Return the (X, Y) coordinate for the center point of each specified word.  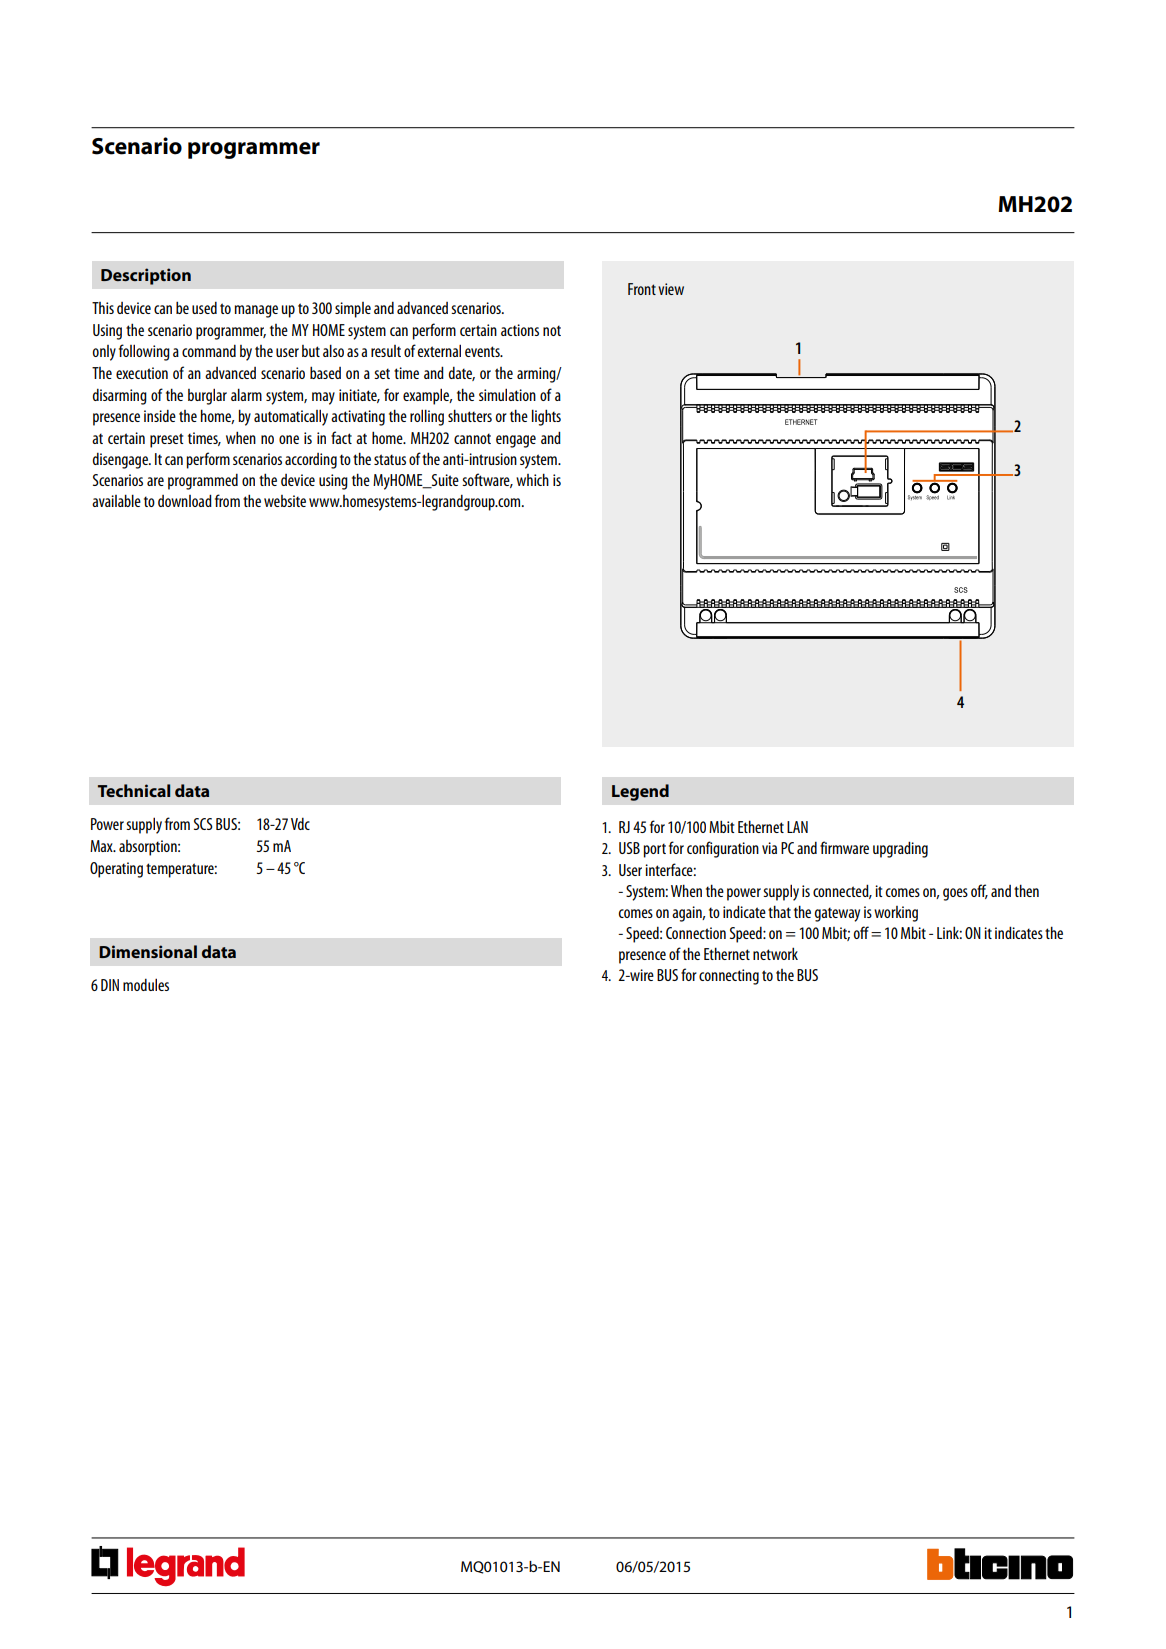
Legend (640, 792)
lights (546, 417)
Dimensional (148, 951)
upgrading (900, 849)
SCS (203, 824)
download (185, 500)
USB (629, 848)
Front (642, 289)
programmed (203, 481)
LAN (797, 827)
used (204, 307)
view (671, 289)
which (532, 479)
